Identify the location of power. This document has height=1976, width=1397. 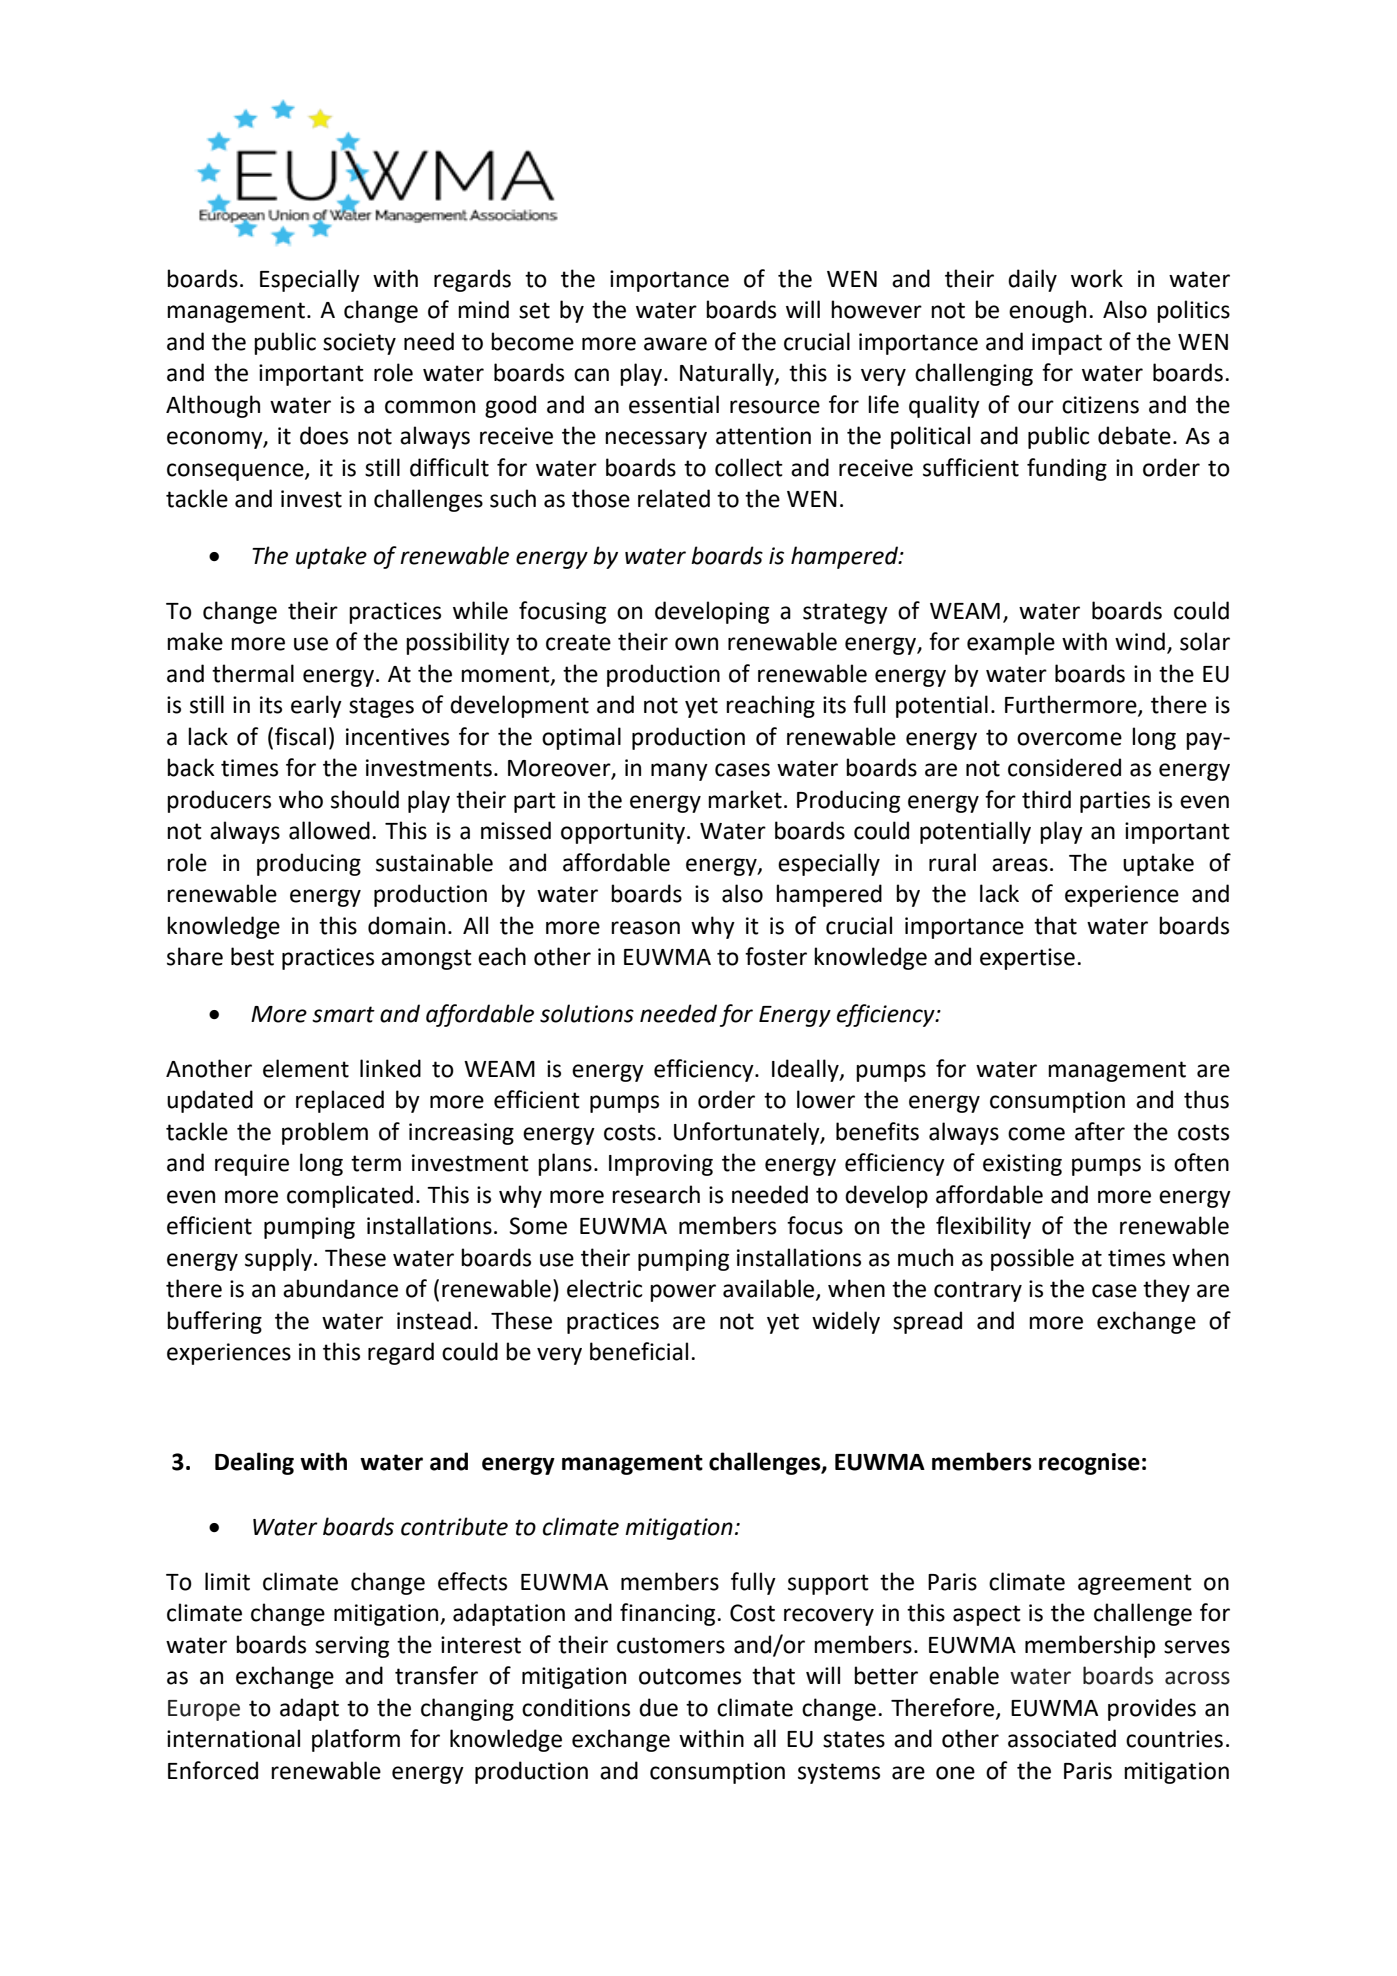
(683, 1293).
